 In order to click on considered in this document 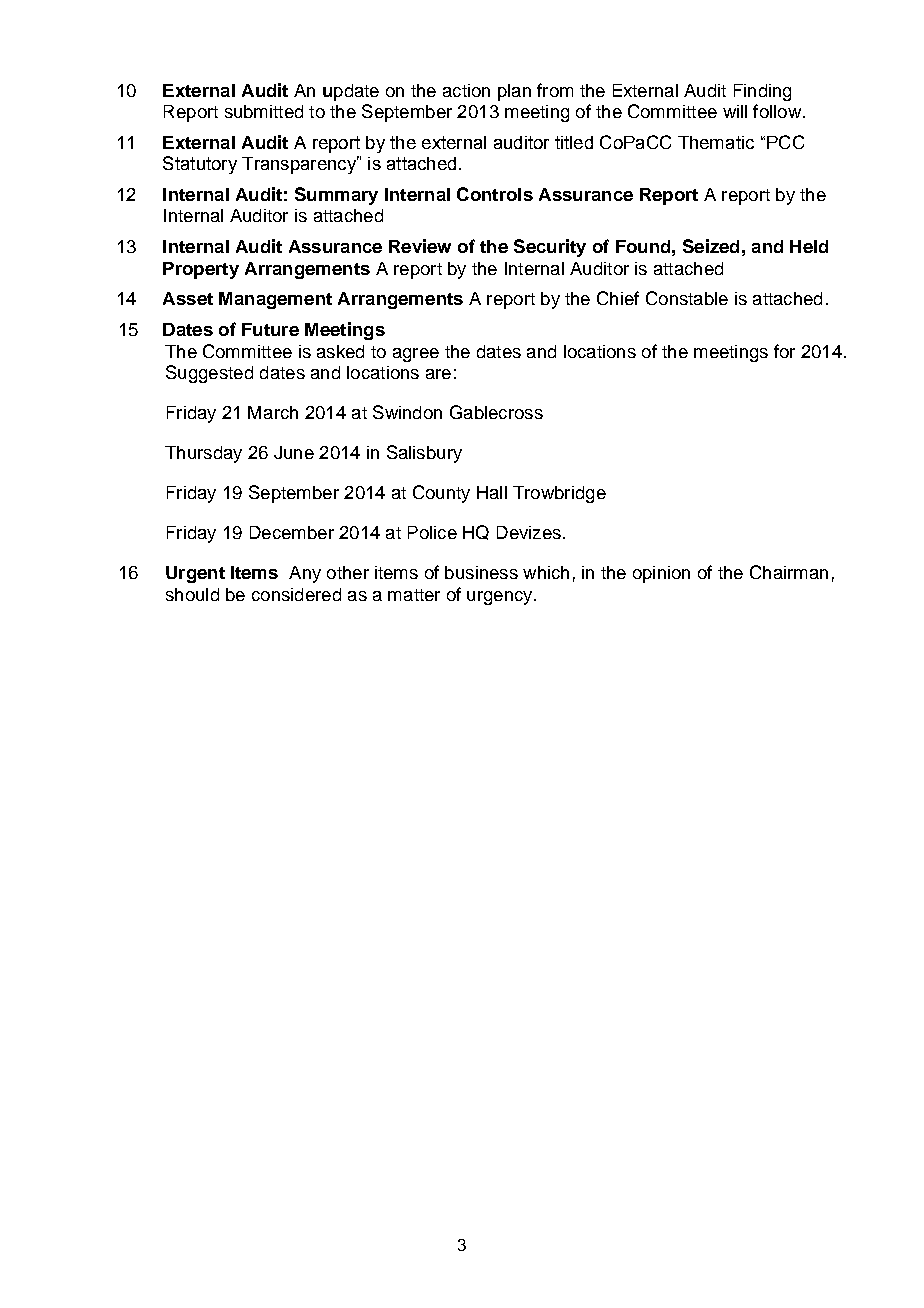, I will do `click(296, 594)`.
